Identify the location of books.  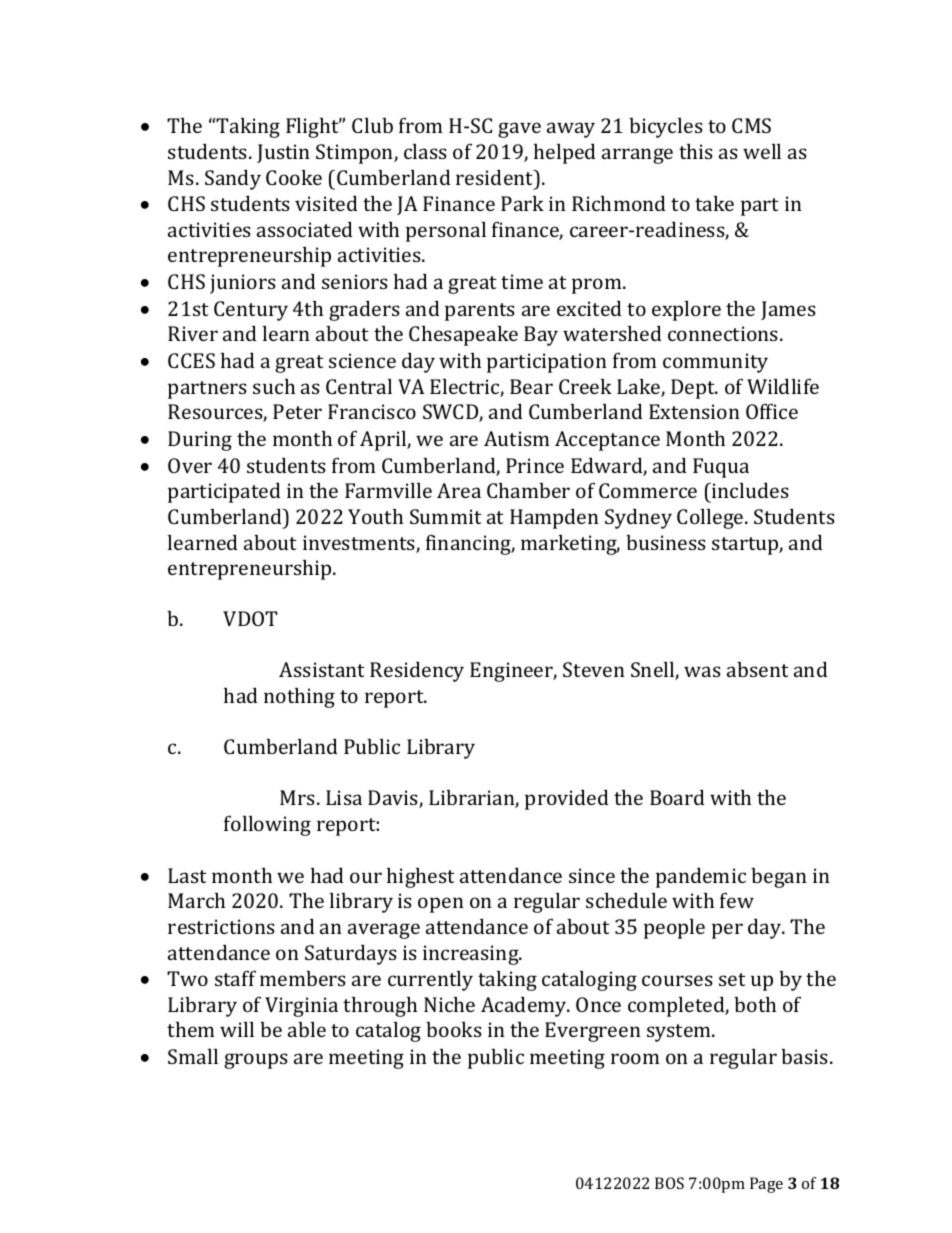
(454, 1029).
